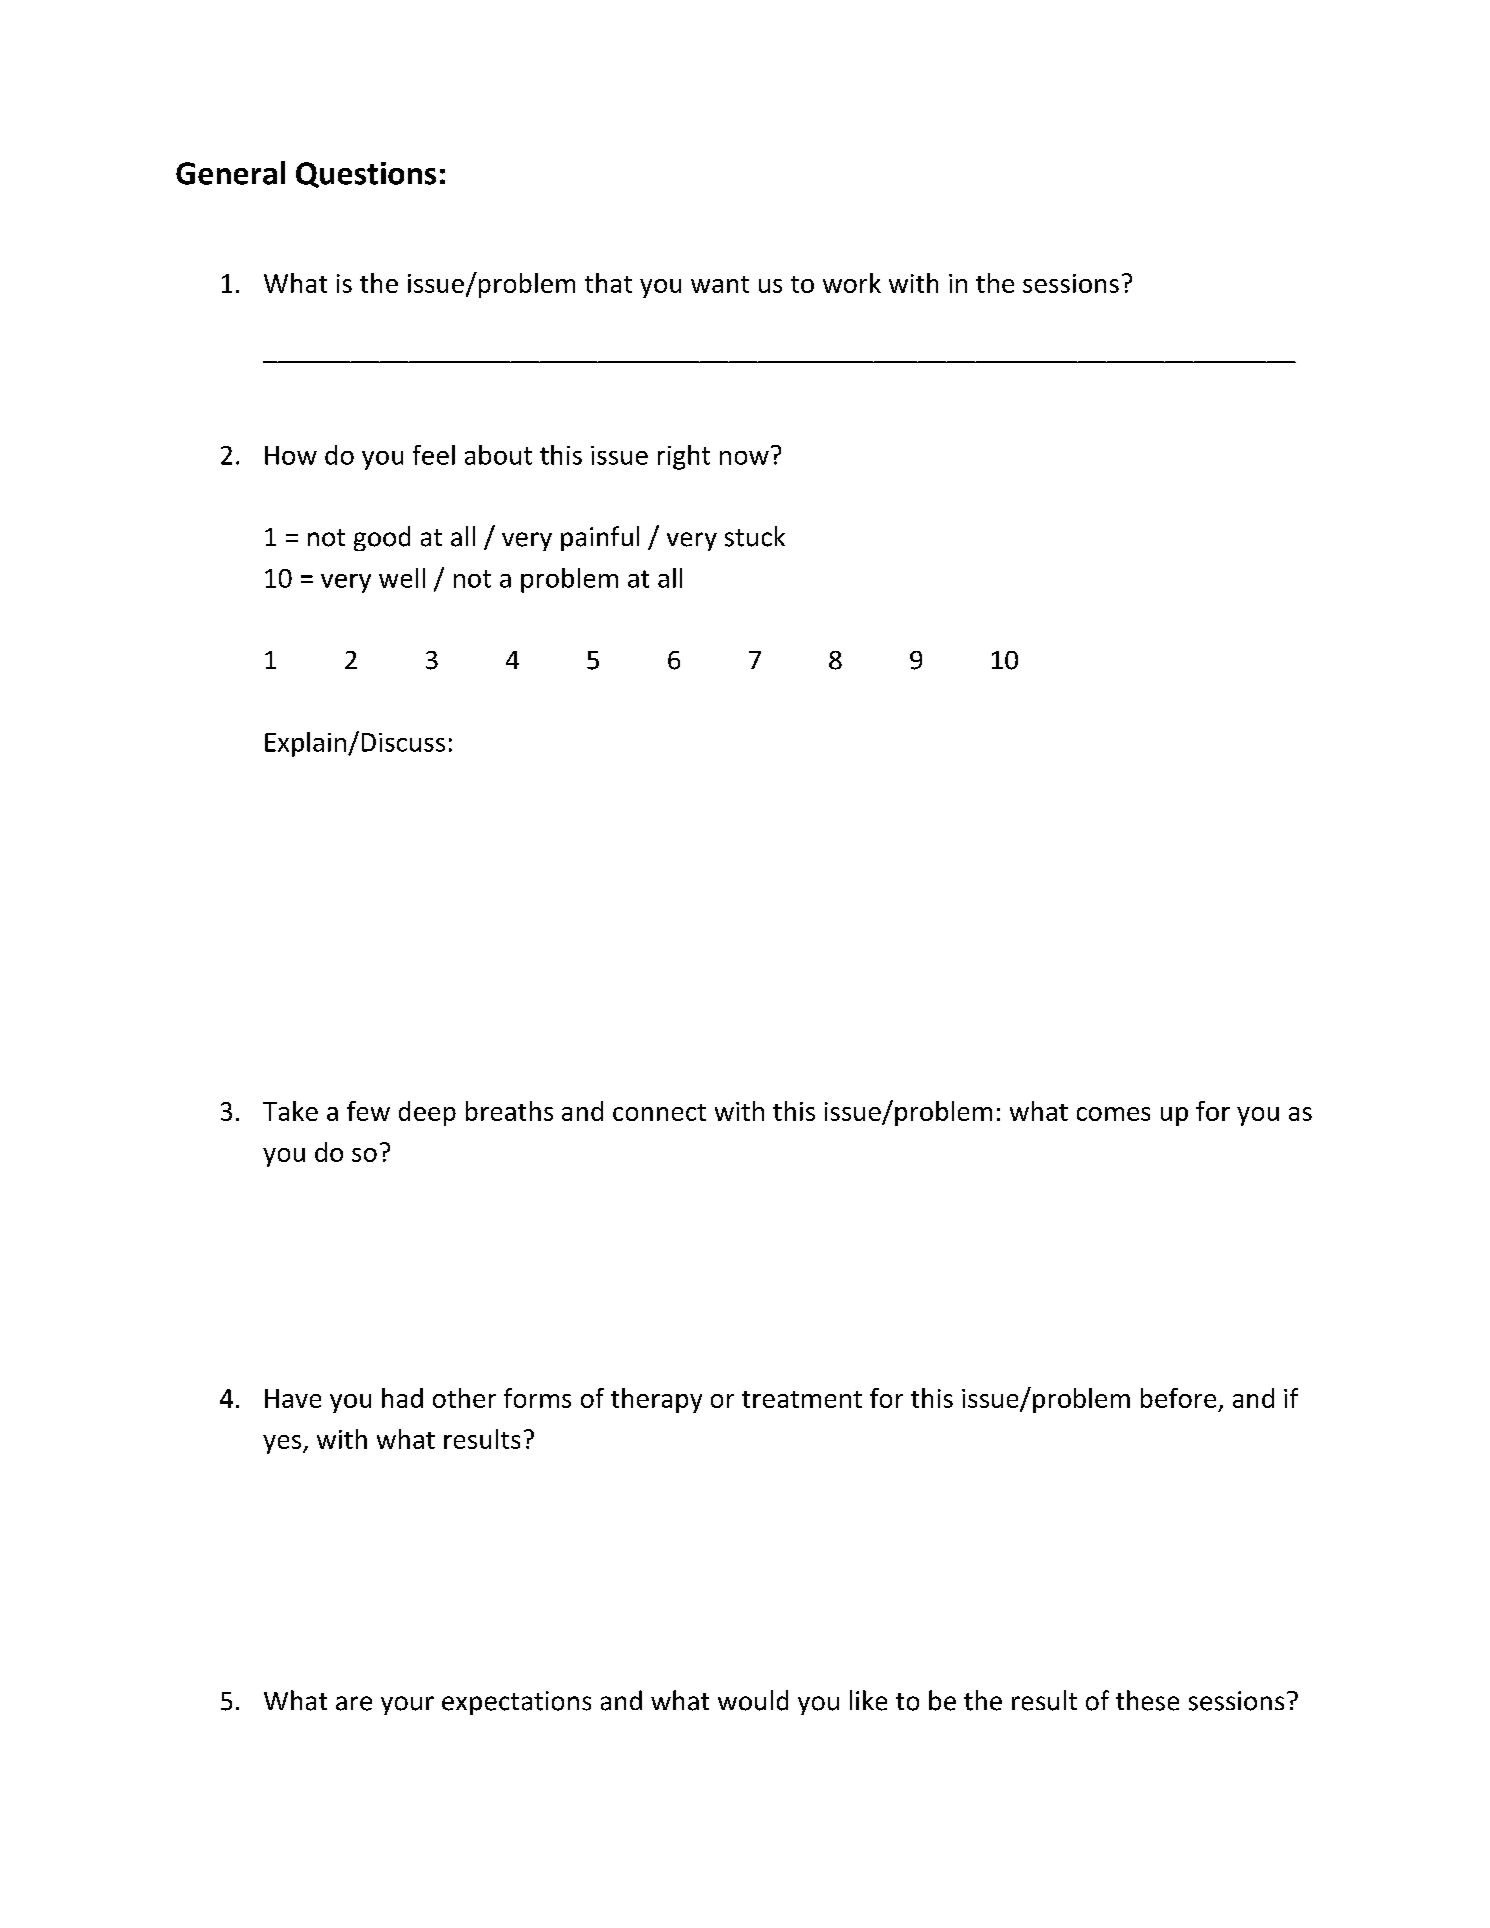  I want to click on connect, so click(659, 1112).
